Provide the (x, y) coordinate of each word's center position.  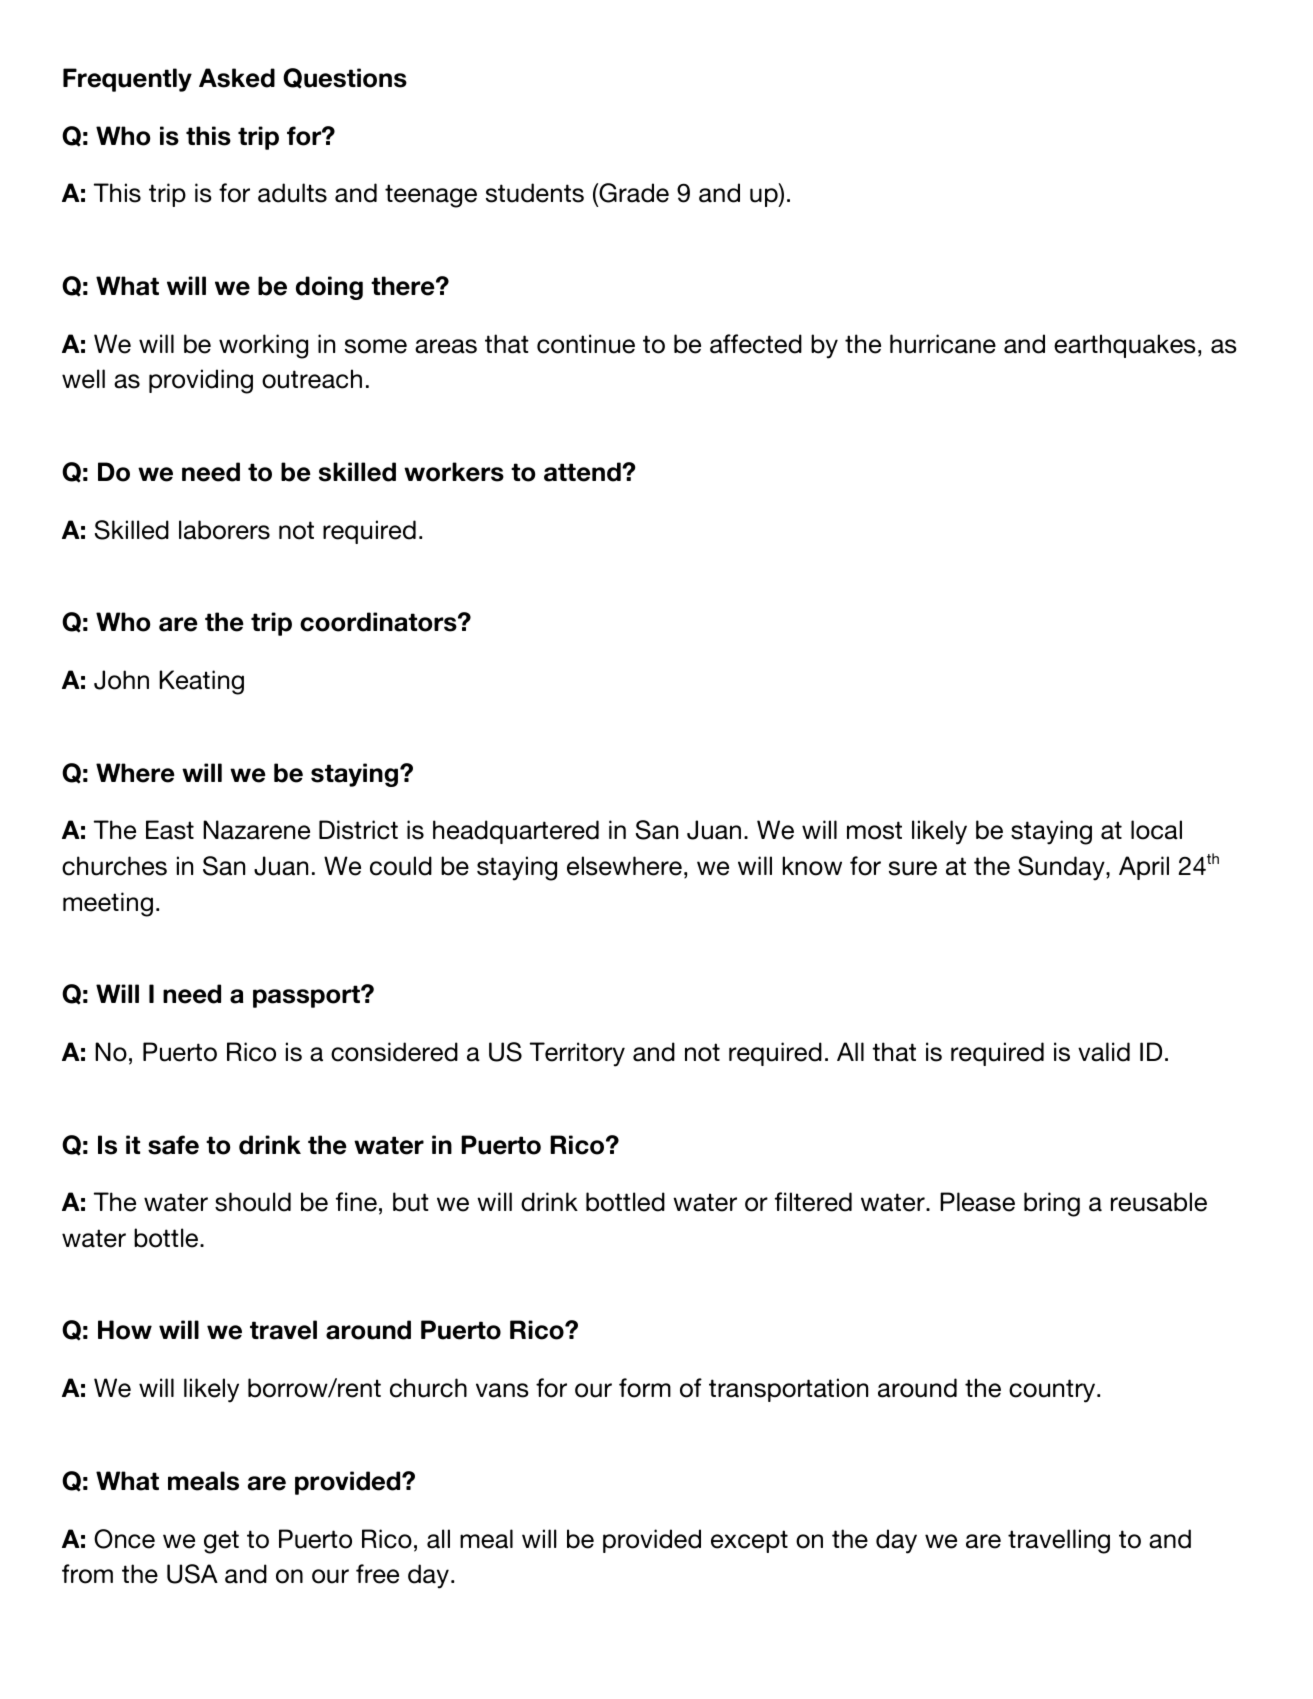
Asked (237, 78)
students (535, 193)
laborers (224, 530)
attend (583, 472)
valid (1104, 1052)
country (1053, 1391)
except (749, 1541)
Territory (577, 1054)
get (221, 1542)
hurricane (943, 344)
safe (173, 1145)
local (1156, 830)
